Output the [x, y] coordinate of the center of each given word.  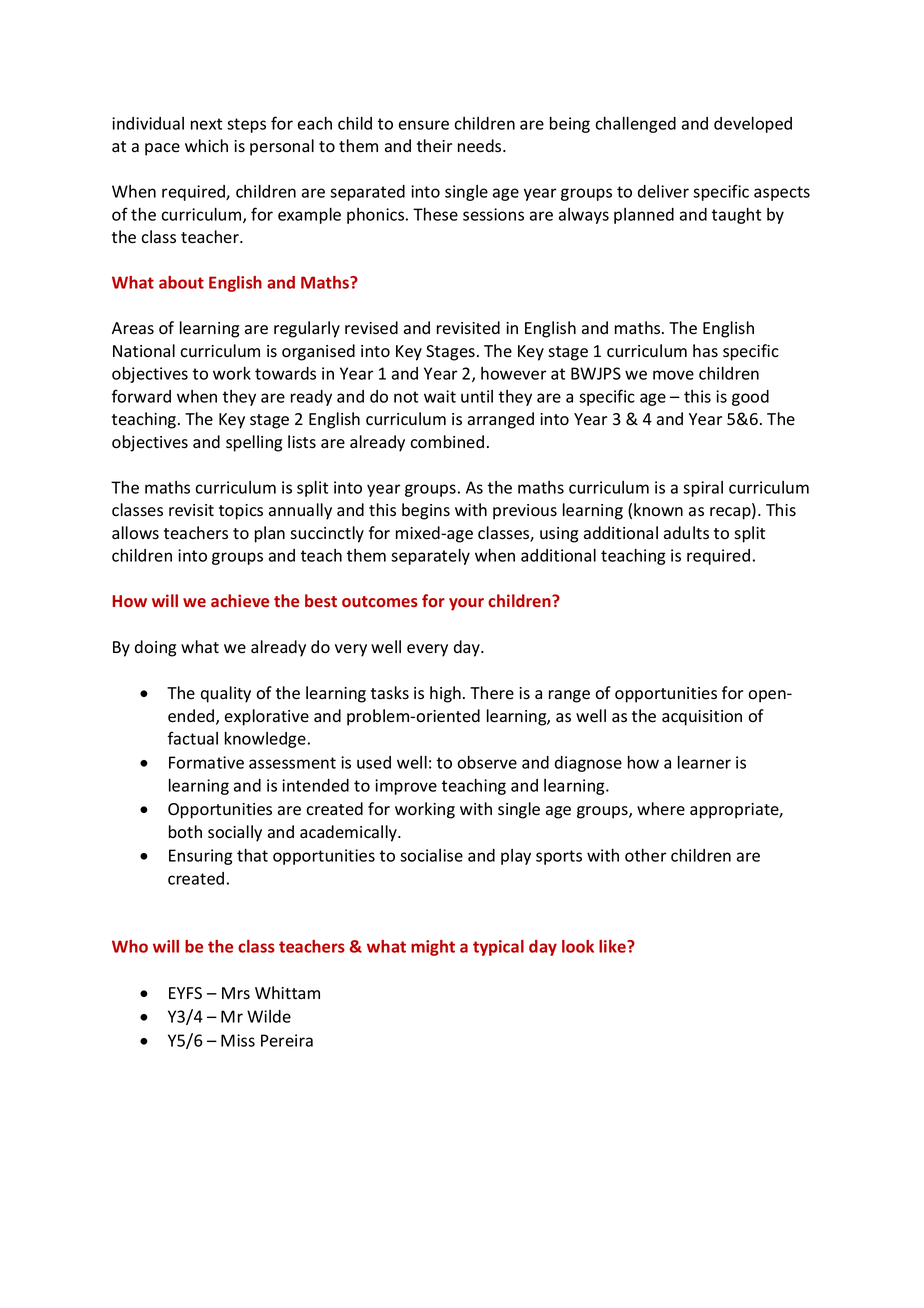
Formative [206, 762]
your [466, 604]
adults [686, 533]
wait [440, 396]
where [661, 808]
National [144, 351]
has [705, 351]
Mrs [236, 993]
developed [753, 124]
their [434, 146]
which [206, 145]
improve [406, 787]
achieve [240, 600]
